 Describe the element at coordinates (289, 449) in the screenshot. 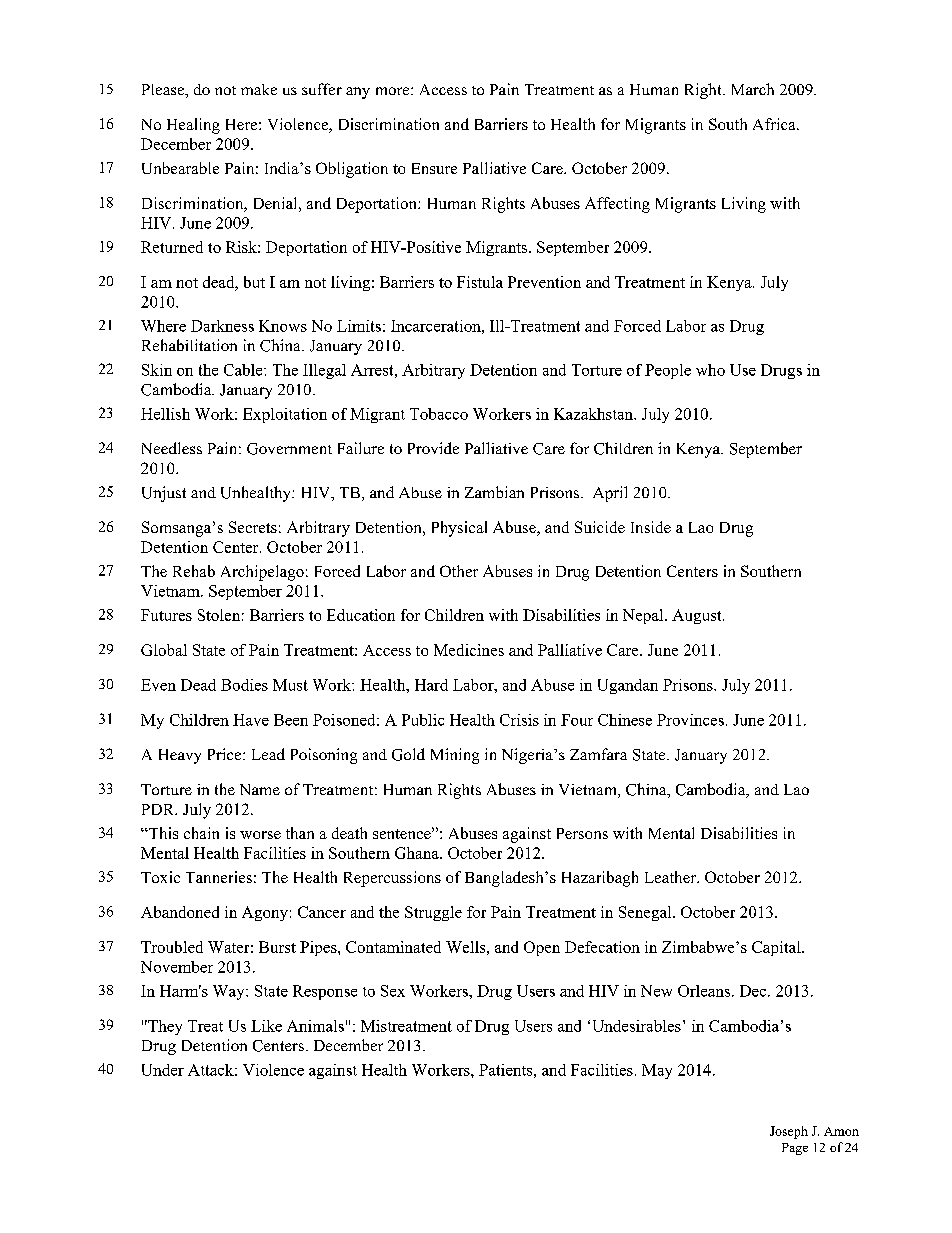

I see `Government` at that location.
